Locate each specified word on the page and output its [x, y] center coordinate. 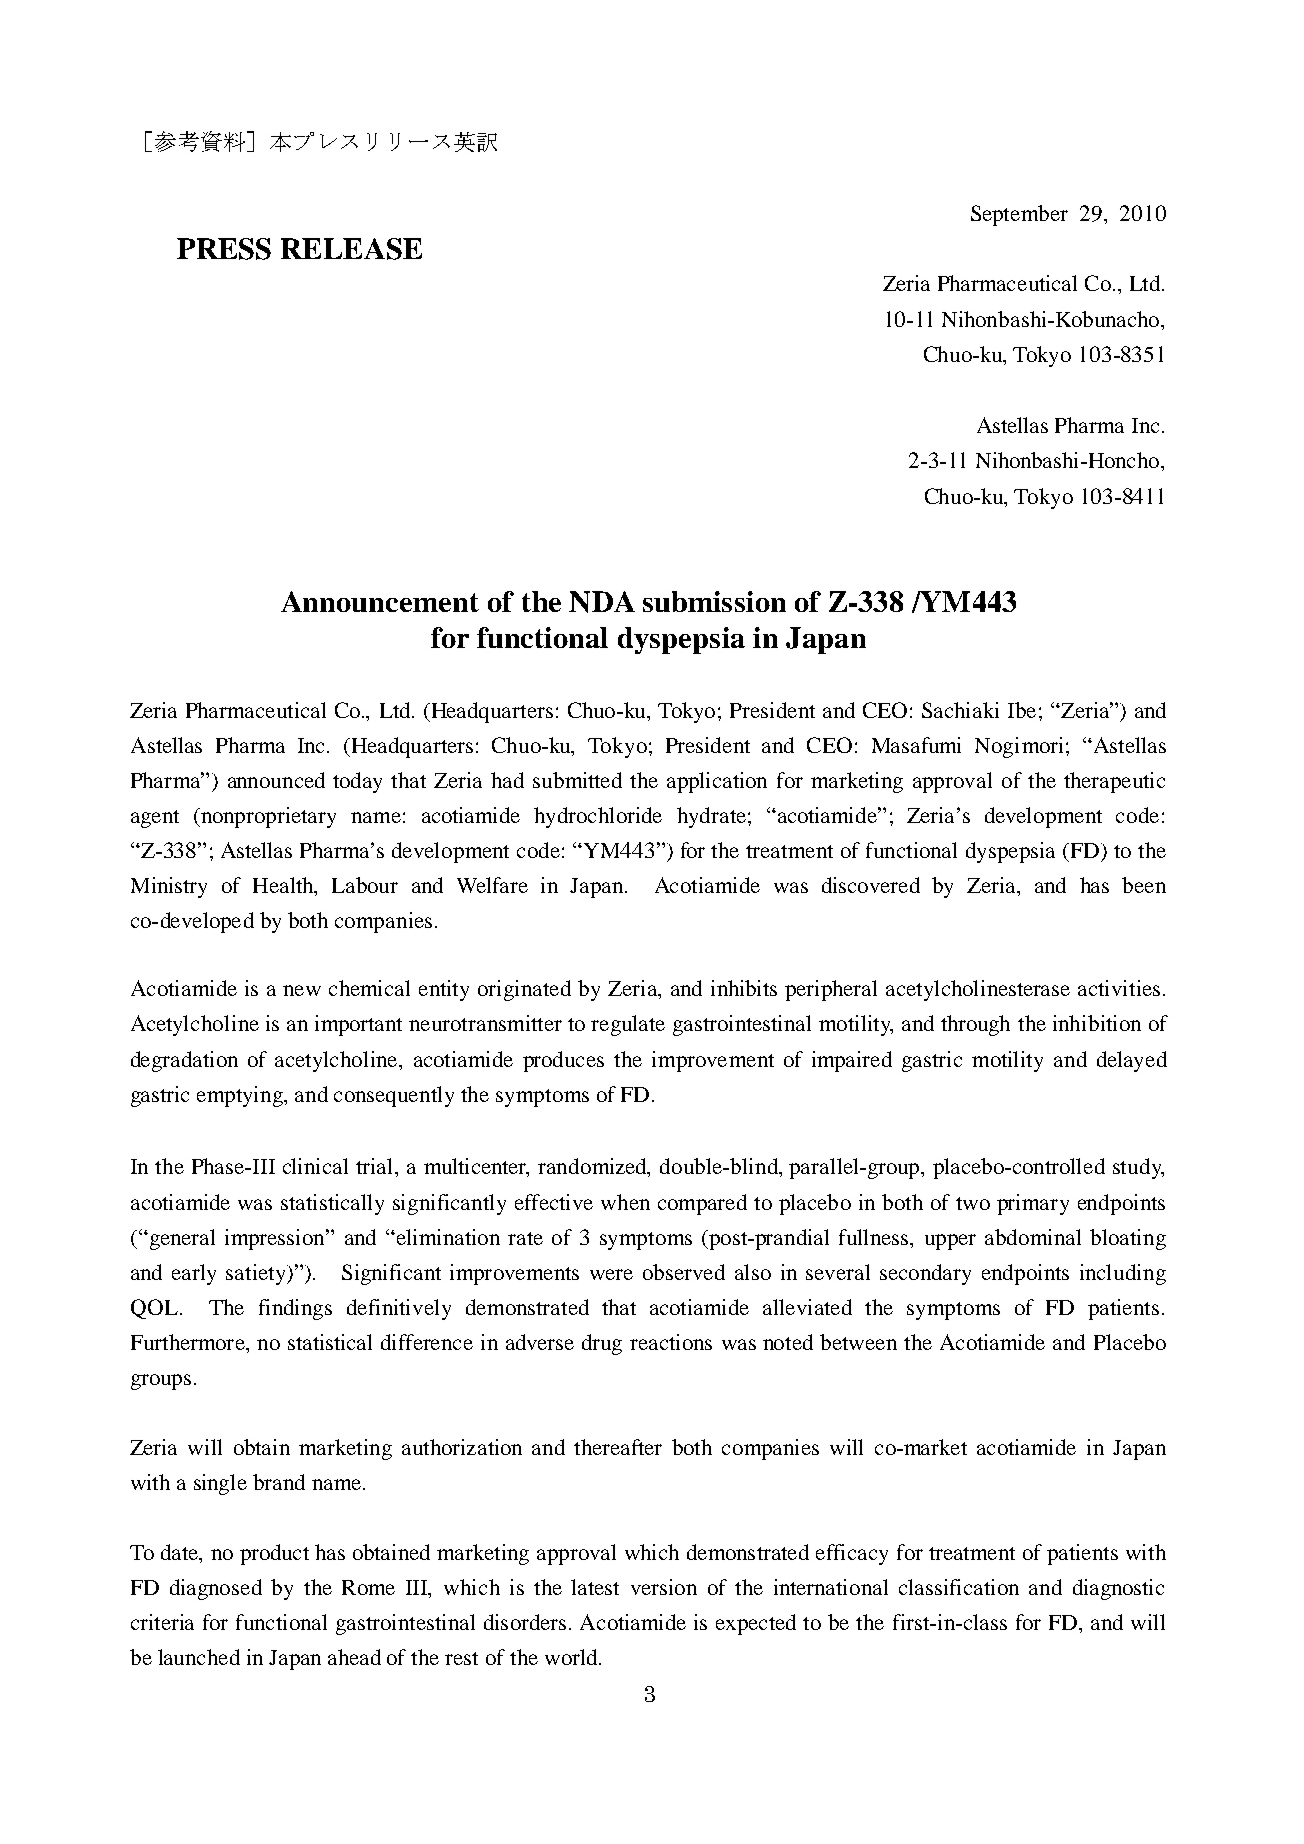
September [1019, 215]
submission [714, 601]
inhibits [744, 988]
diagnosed [216, 1589]
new [302, 990]
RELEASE [351, 249]
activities [1119, 988]
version [664, 1587]
